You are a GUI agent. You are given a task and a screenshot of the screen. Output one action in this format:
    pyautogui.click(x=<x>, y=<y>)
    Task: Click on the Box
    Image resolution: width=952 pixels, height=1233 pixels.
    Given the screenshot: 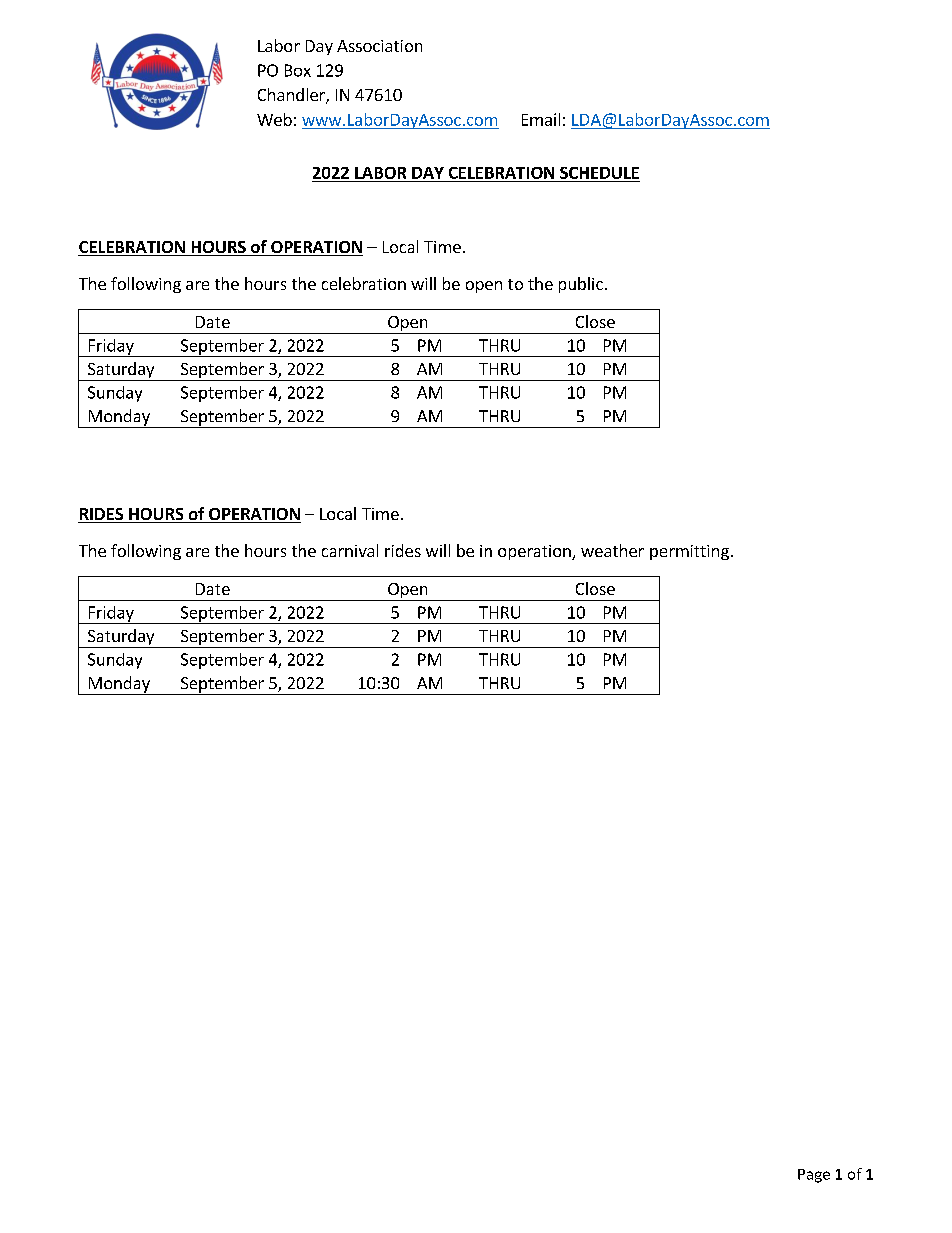 What is the action you would take?
    pyautogui.click(x=298, y=70)
